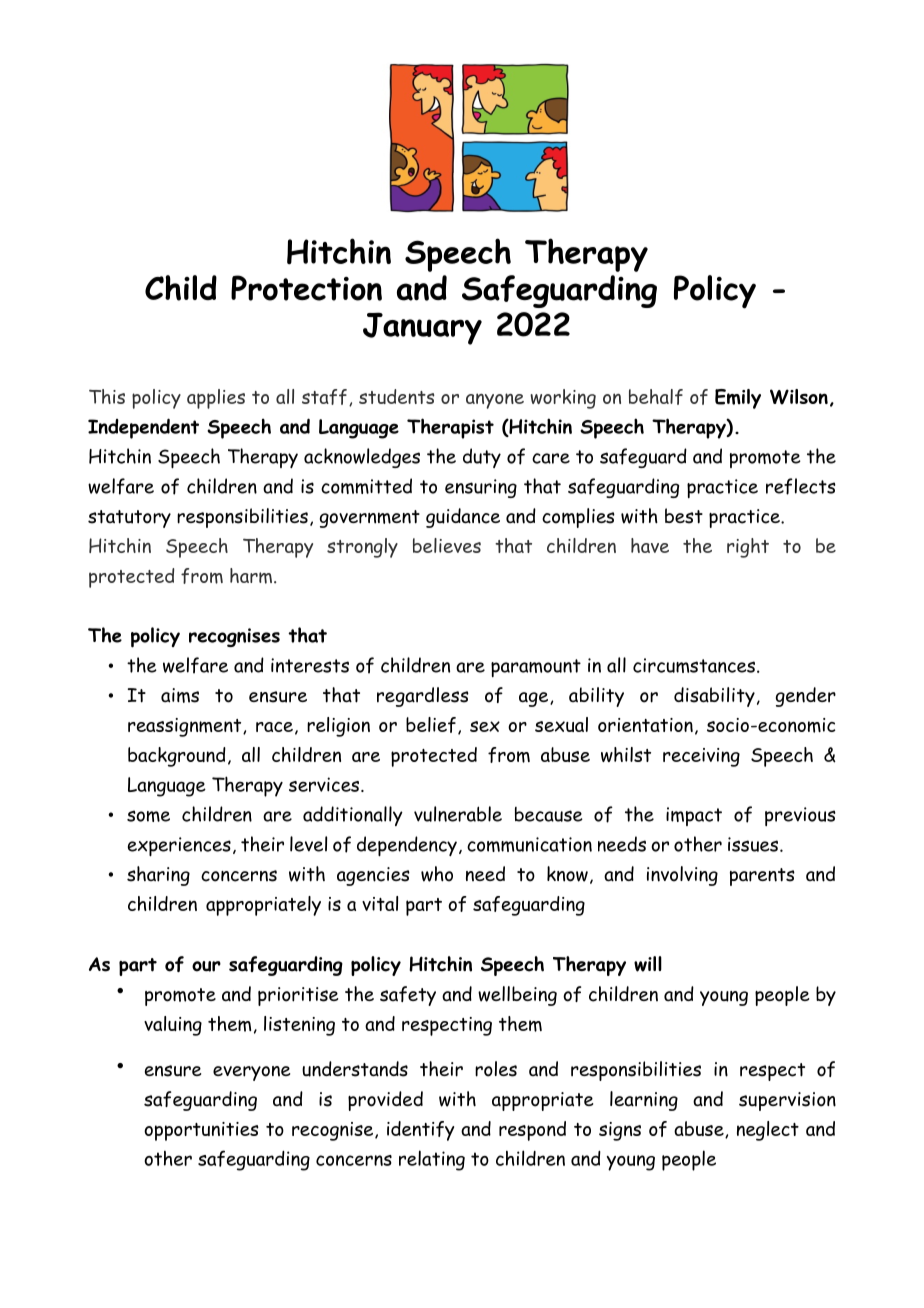 Image resolution: width=924 pixels, height=1308 pixels. I want to click on reassignment, so click(186, 727).
